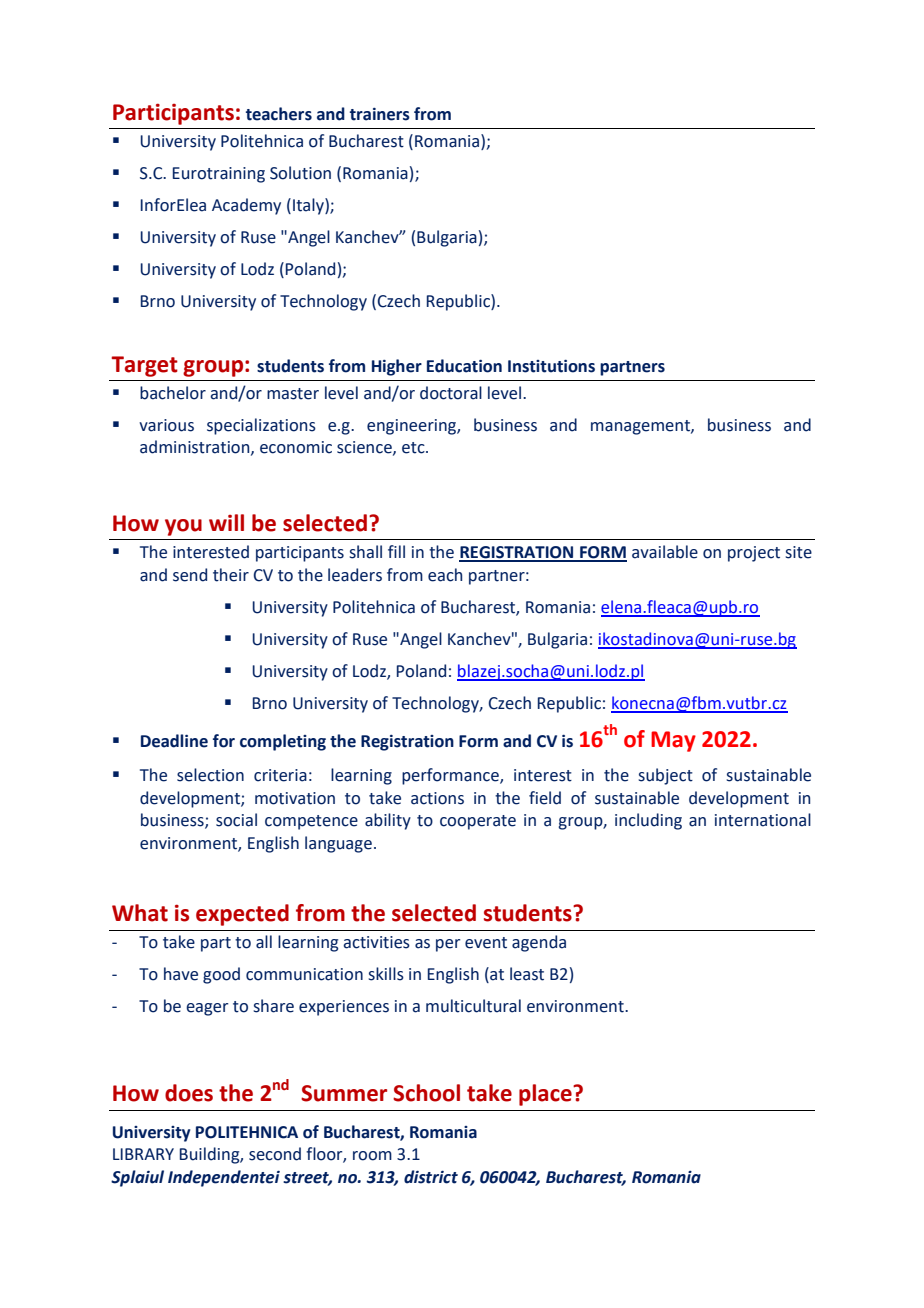 The image size is (924, 1308). What do you see at coordinates (173, 393) in the page?
I see `bachelor` at bounding box center [173, 393].
